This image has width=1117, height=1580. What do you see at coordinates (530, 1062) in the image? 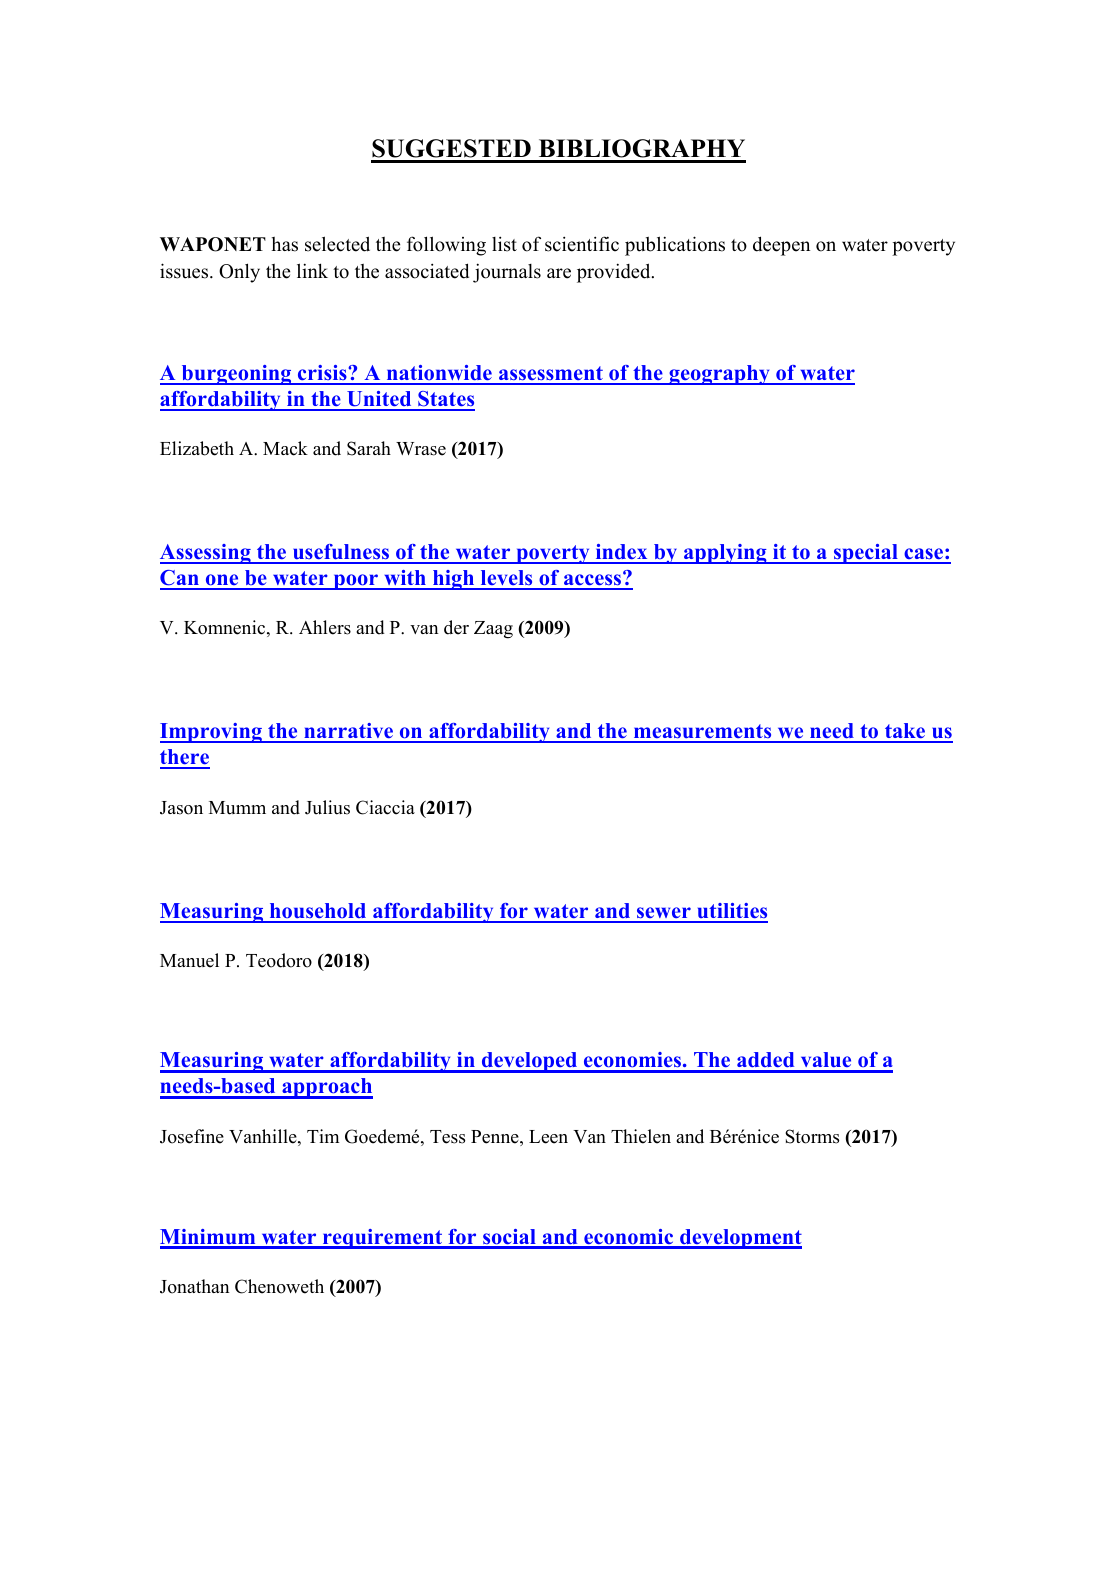
I see `developed` at bounding box center [530, 1062].
